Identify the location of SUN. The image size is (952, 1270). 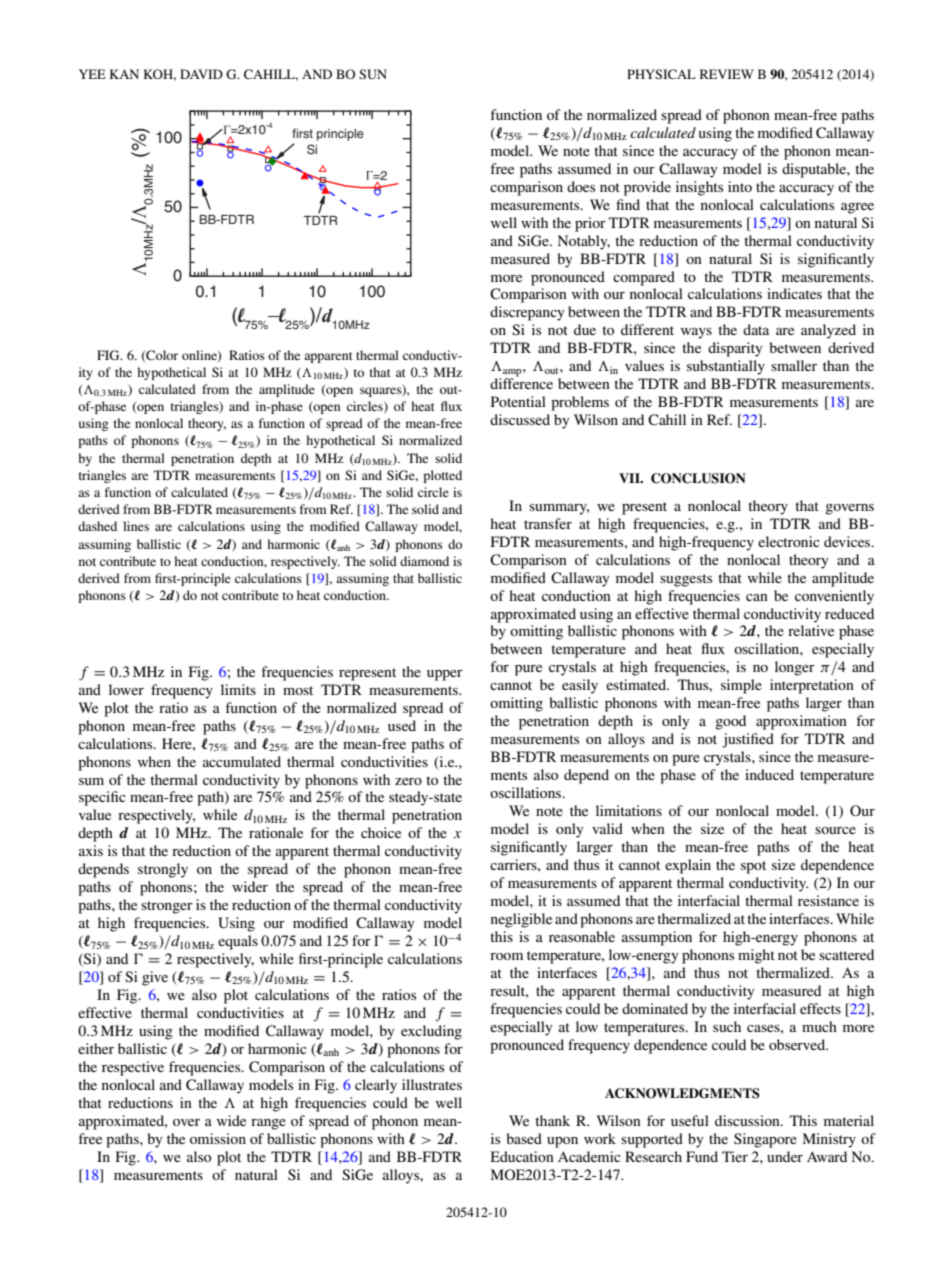
(373, 74).
